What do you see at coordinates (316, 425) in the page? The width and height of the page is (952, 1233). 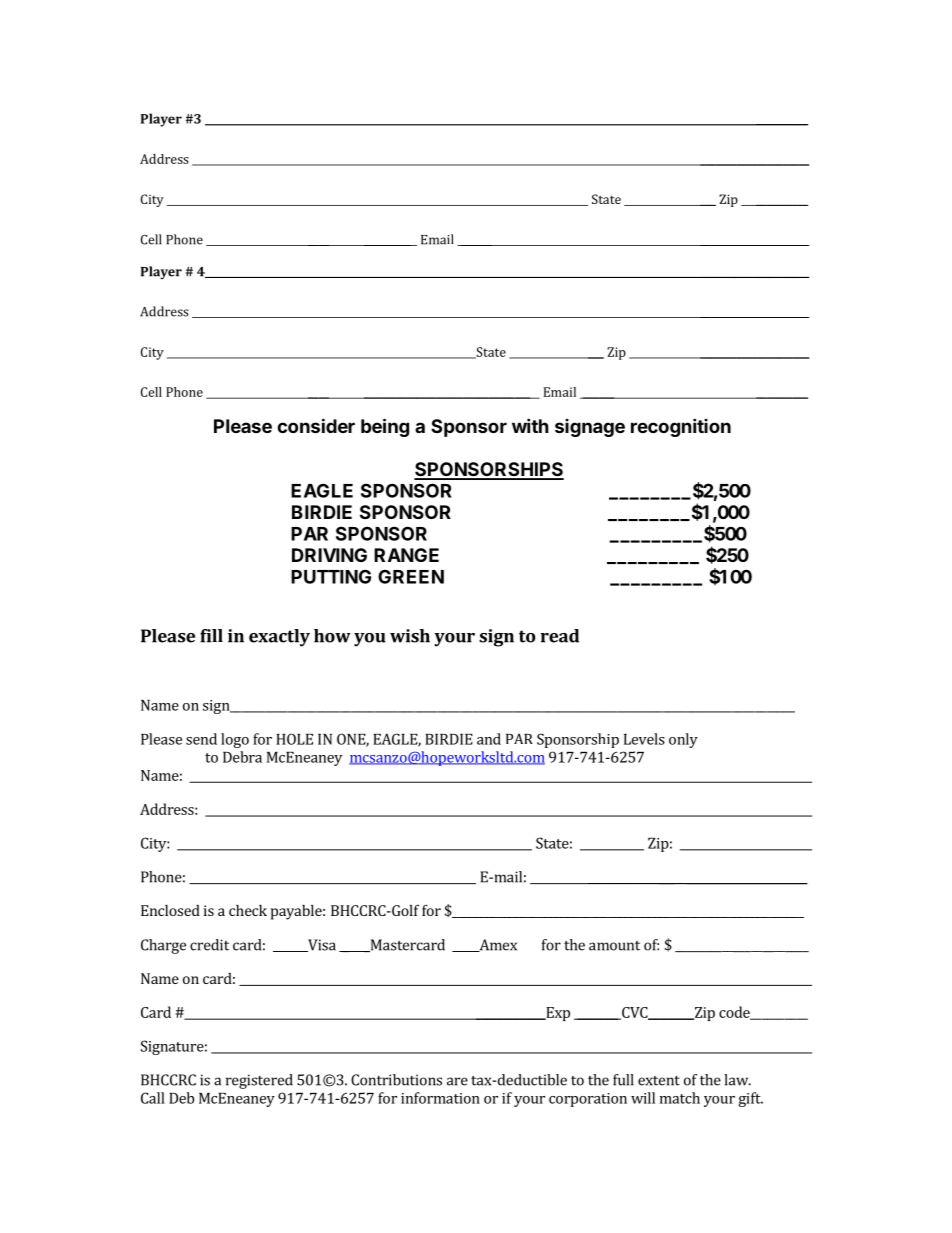 I see `consider` at bounding box center [316, 425].
